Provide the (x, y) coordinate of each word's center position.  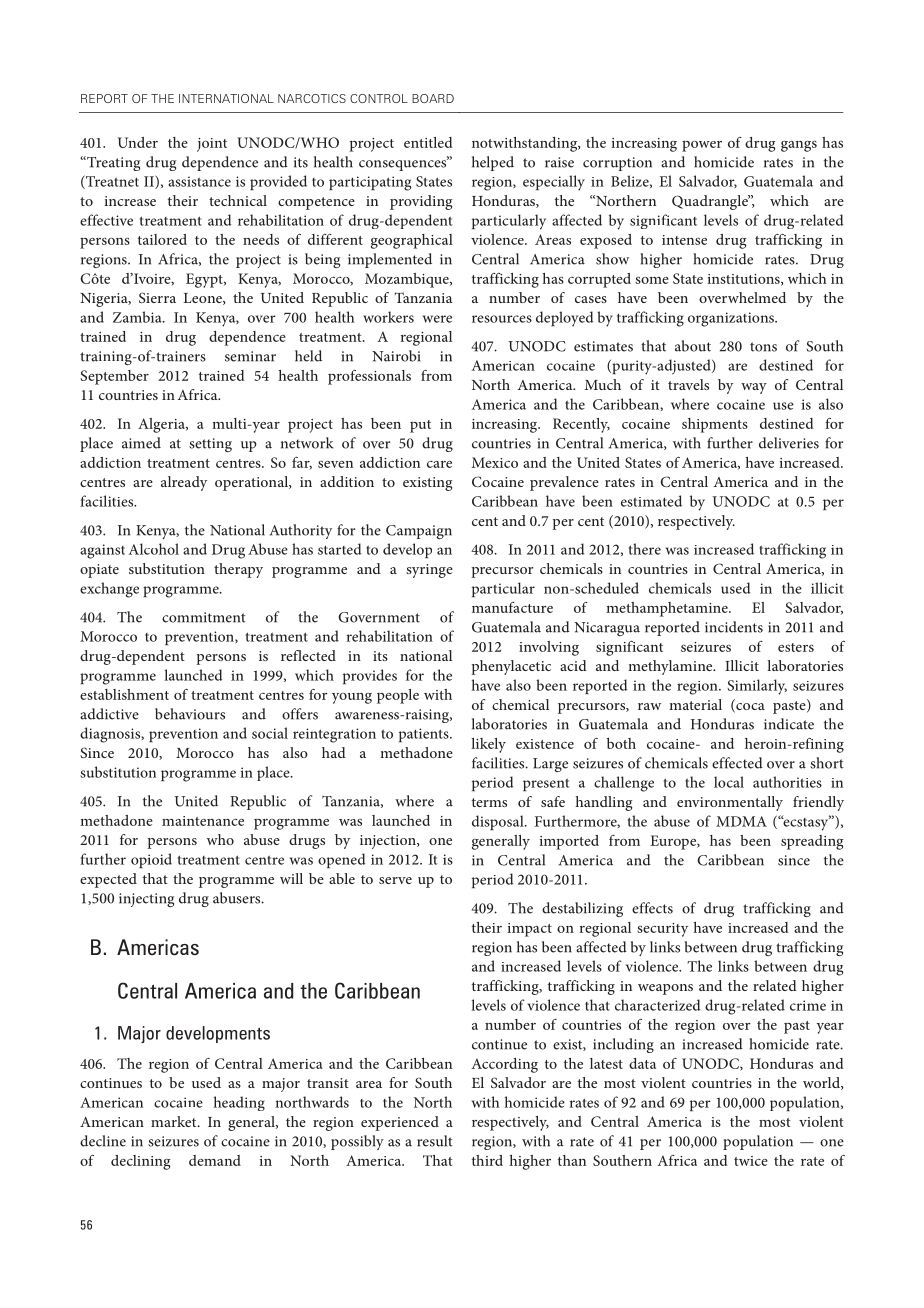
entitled (428, 142)
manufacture (512, 607)
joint (212, 145)
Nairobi (396, 356)
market (175, 1121)
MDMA (741, 821)
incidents (734, 627)
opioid (151, 860)
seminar (250, 356)
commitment (204, 617)
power (702, 146)
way (754, 388)
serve (395, 880)
